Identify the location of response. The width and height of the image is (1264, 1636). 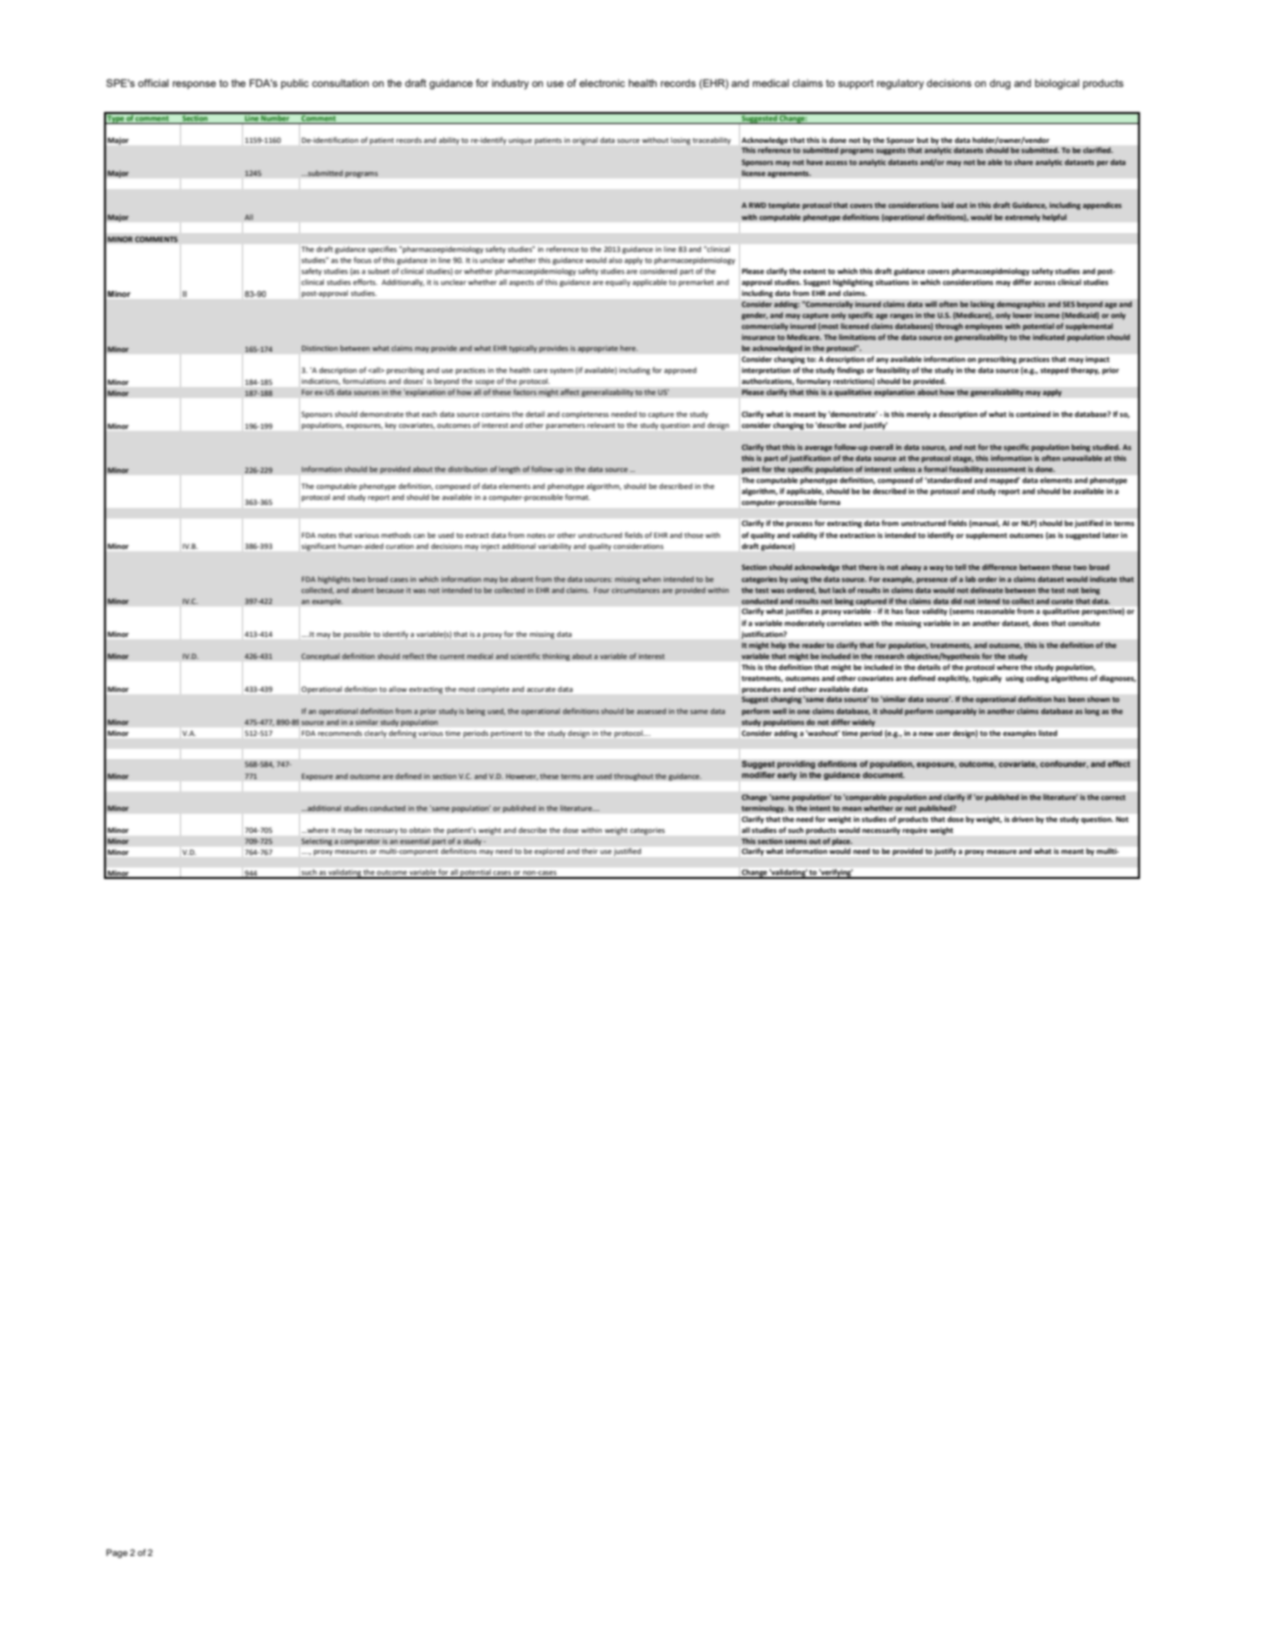
(194, 85).
